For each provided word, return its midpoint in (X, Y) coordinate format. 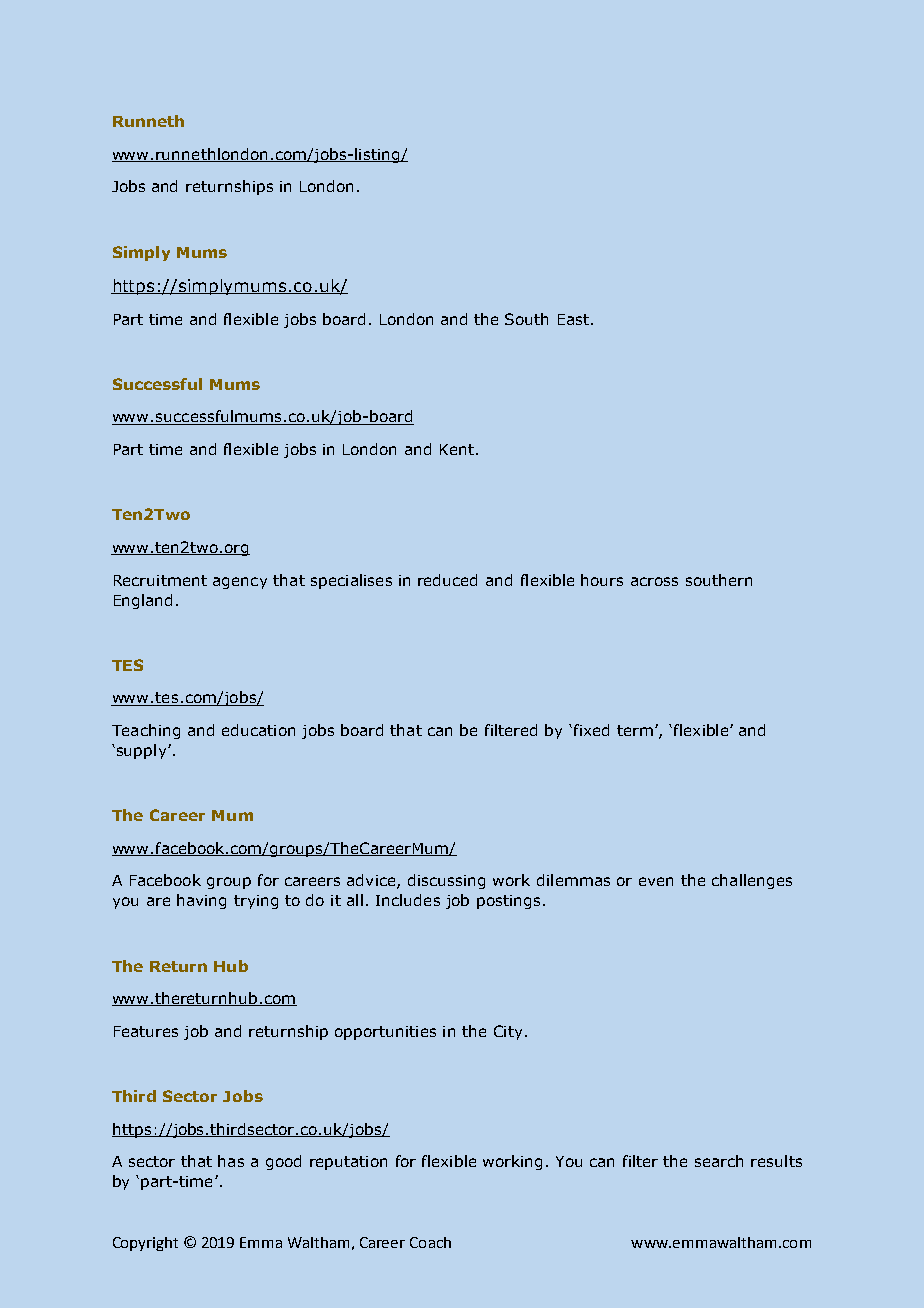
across (654, 581)
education (258, 730)
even (656, 881)
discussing (446, 881)
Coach (430, 1242)
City (508, 1032)
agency (240, 583)
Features (146, 1031)
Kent (457, 449)
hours (602, 580)
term (635, 730)
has (231, 1161)
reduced (447, 580)
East (575, 319)
